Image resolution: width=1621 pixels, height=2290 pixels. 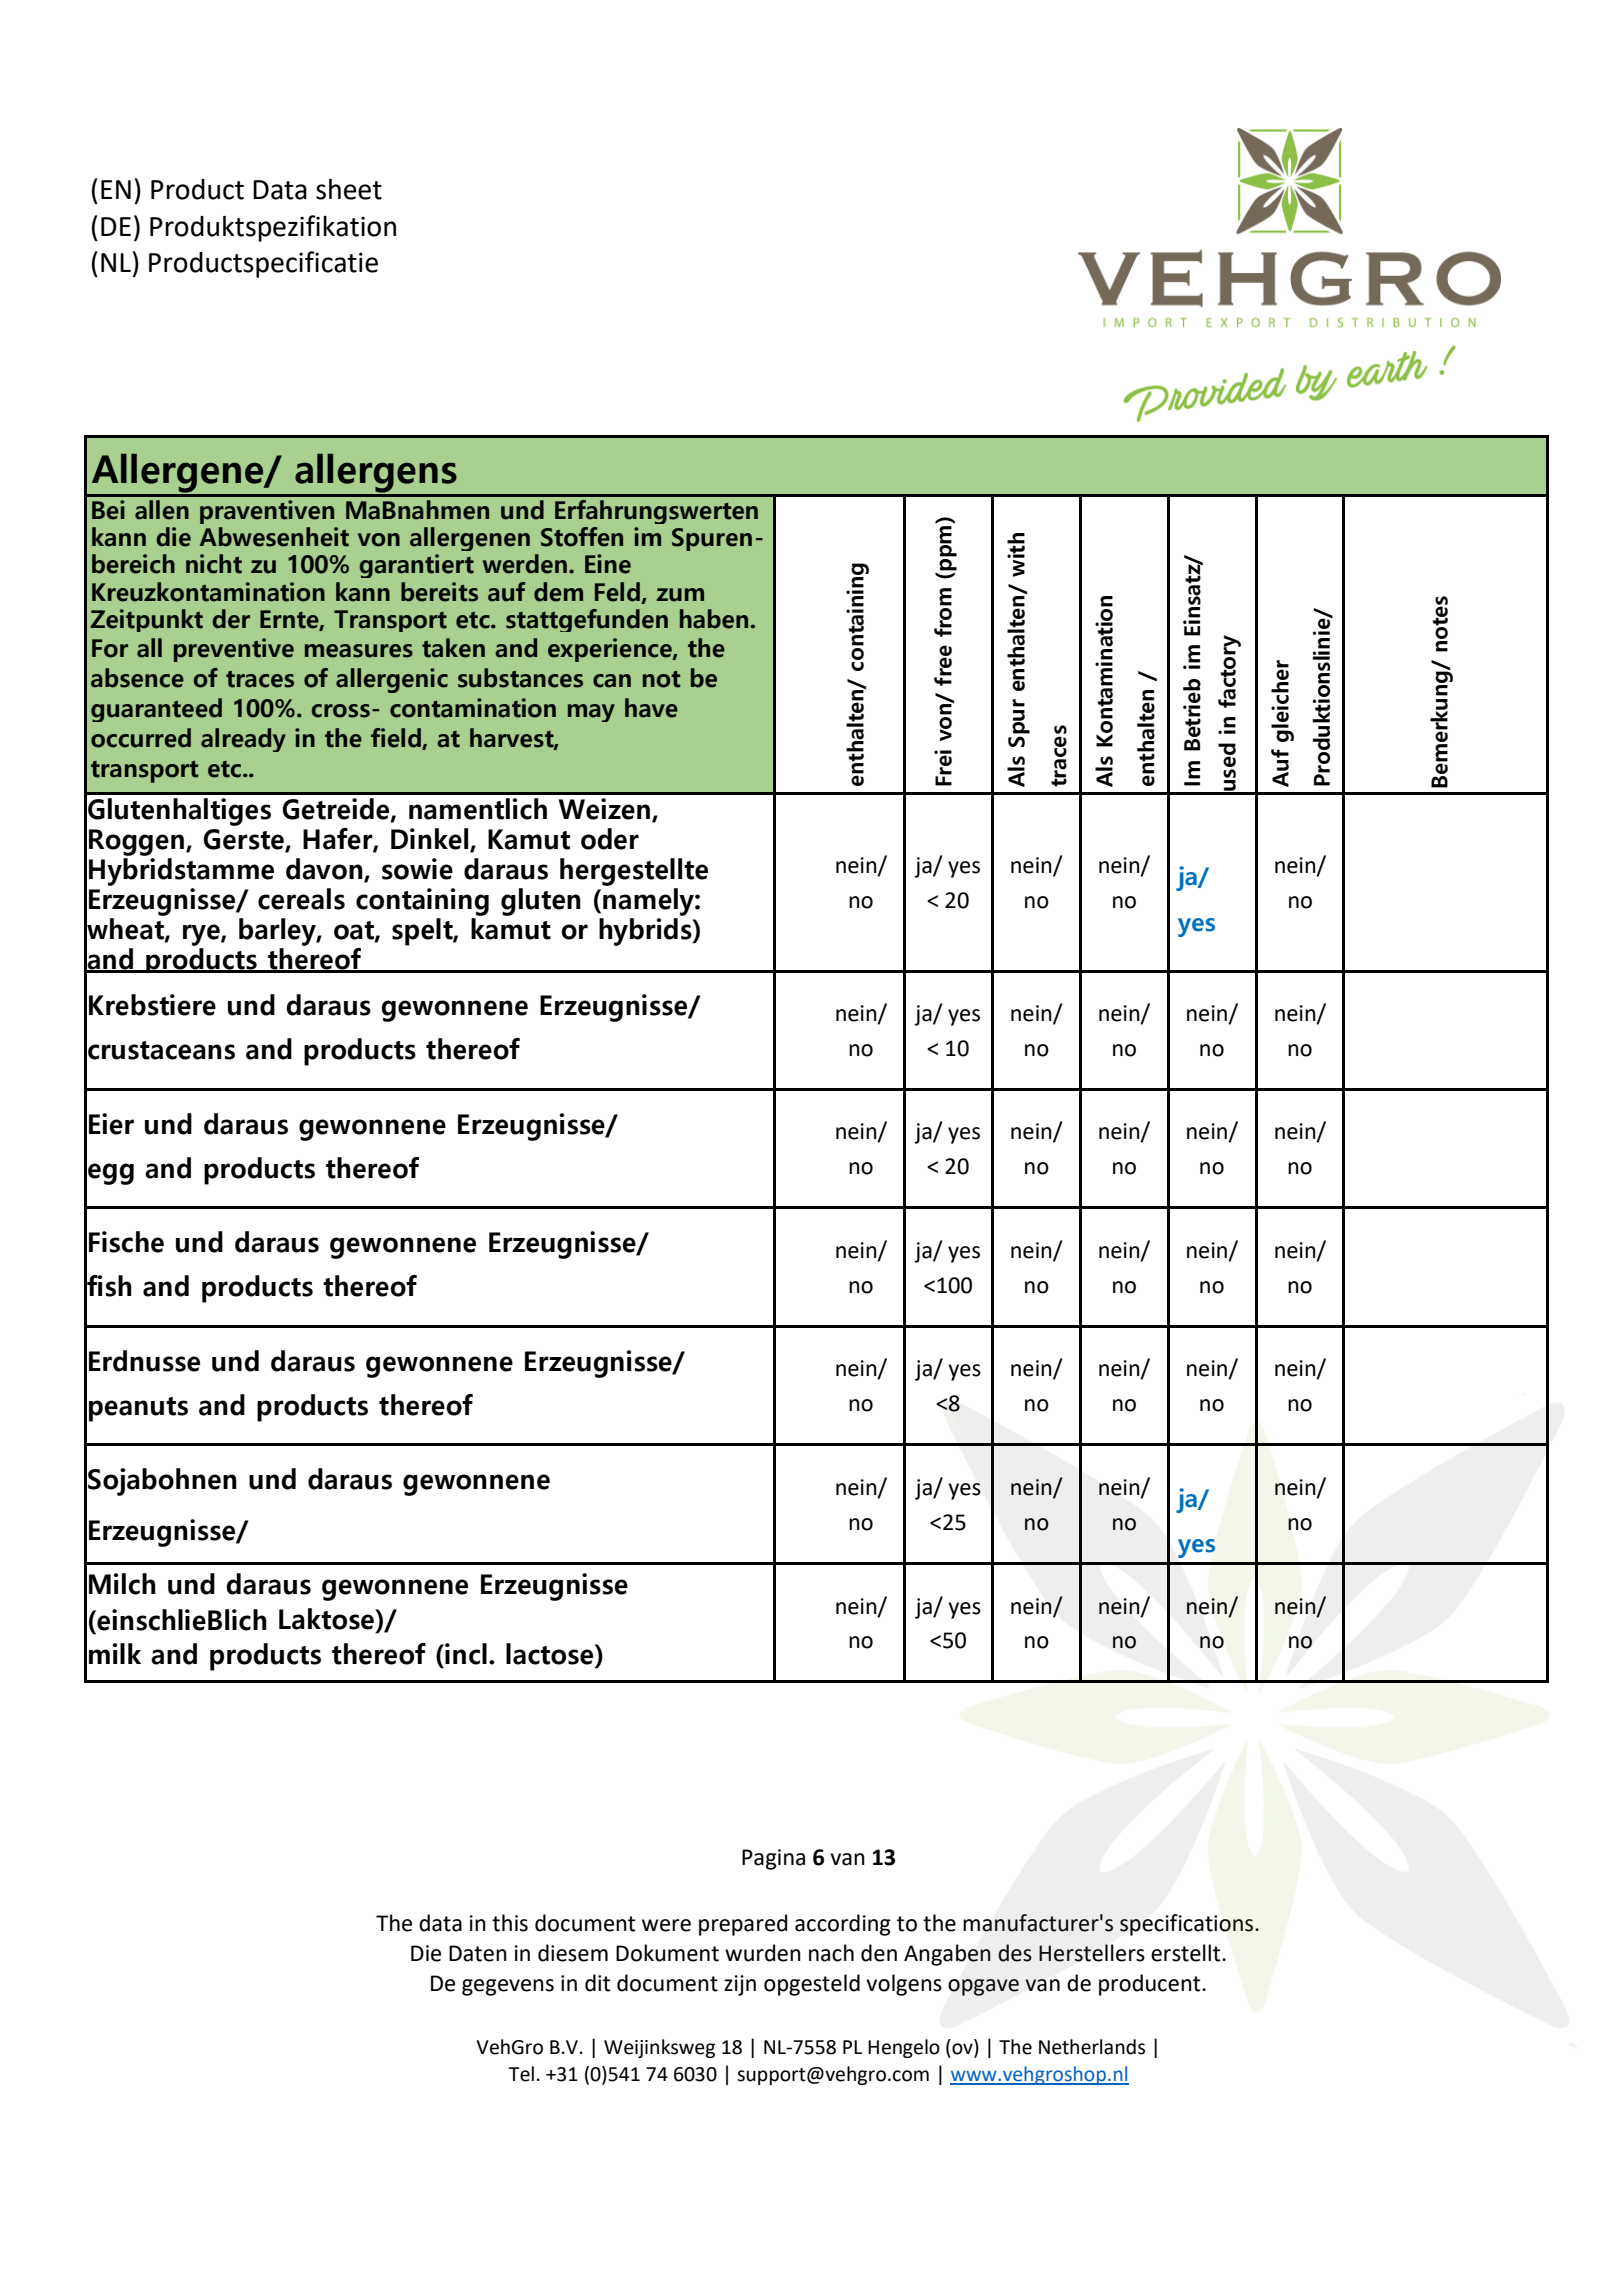 I want to click on dit, so click(x=597, y=1983).
